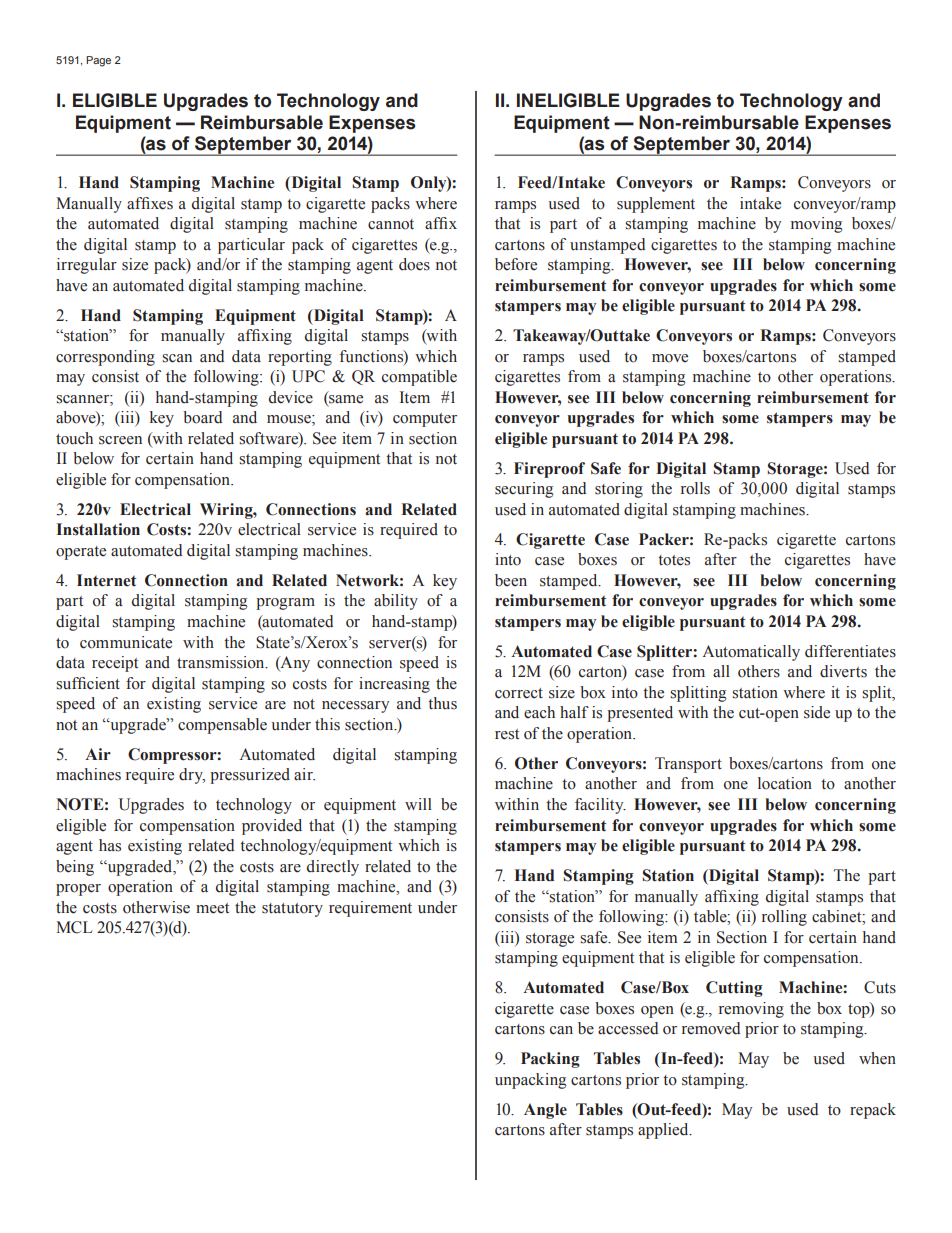 This document has height=1233, width=952. Describe the element at coordinates (74, 927) in the document. I see `MCL` at that location.
